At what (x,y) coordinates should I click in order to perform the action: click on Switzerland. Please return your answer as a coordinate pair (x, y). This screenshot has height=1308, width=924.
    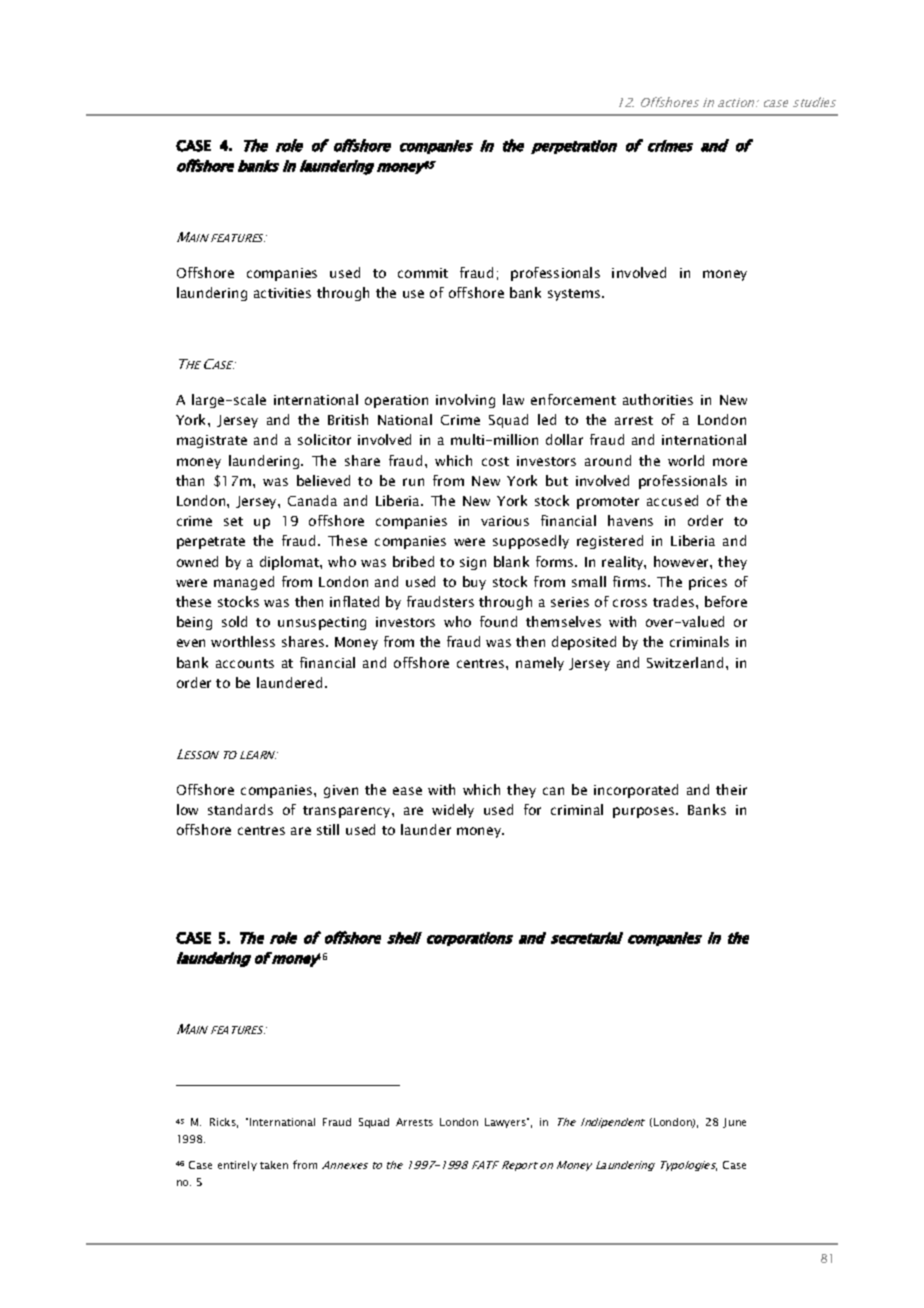
    Looking at the image, I should click on (685, 662).
